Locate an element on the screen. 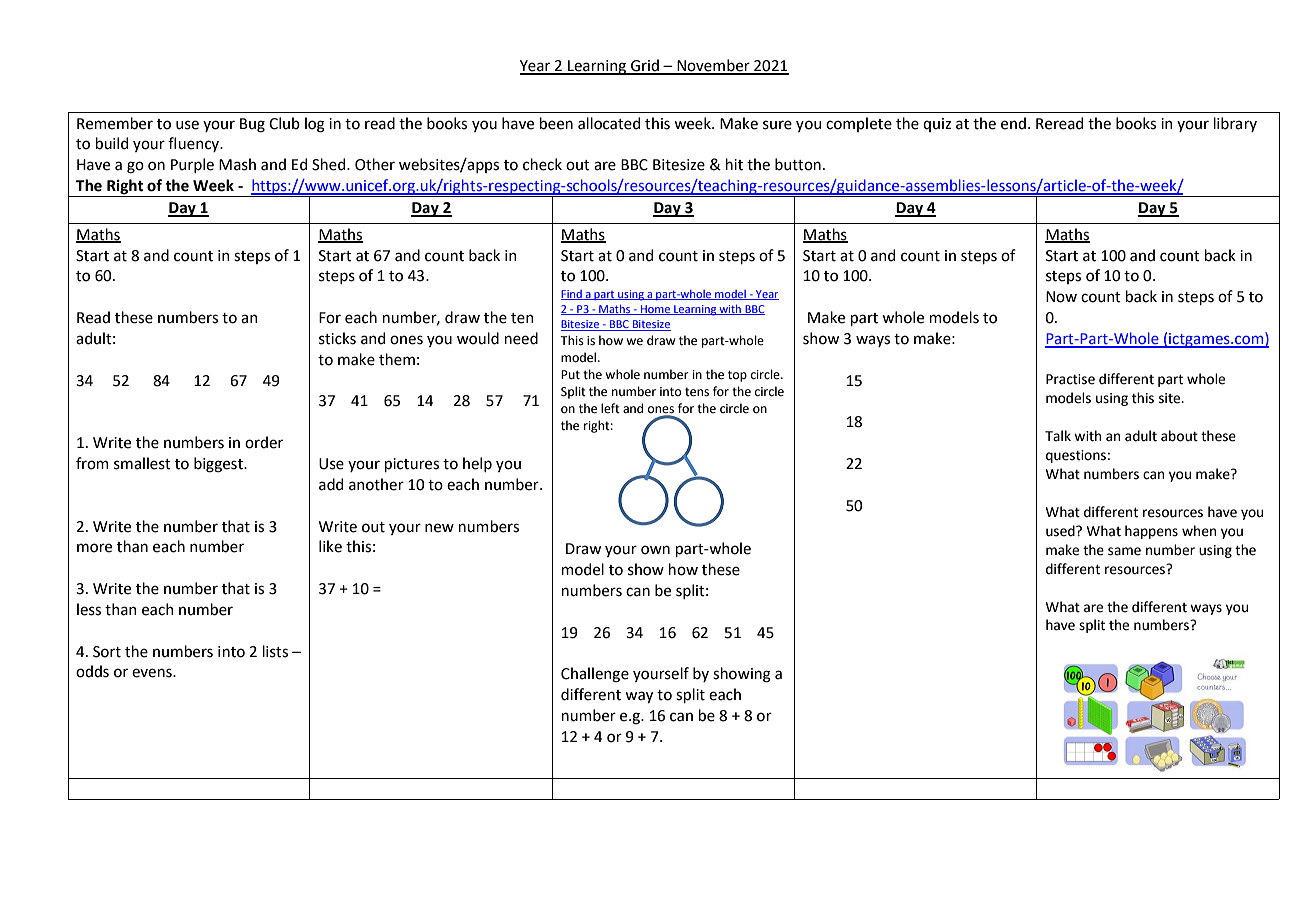 This screenshot has height=924, width=1308. own is located at coordinates (655, 550).
